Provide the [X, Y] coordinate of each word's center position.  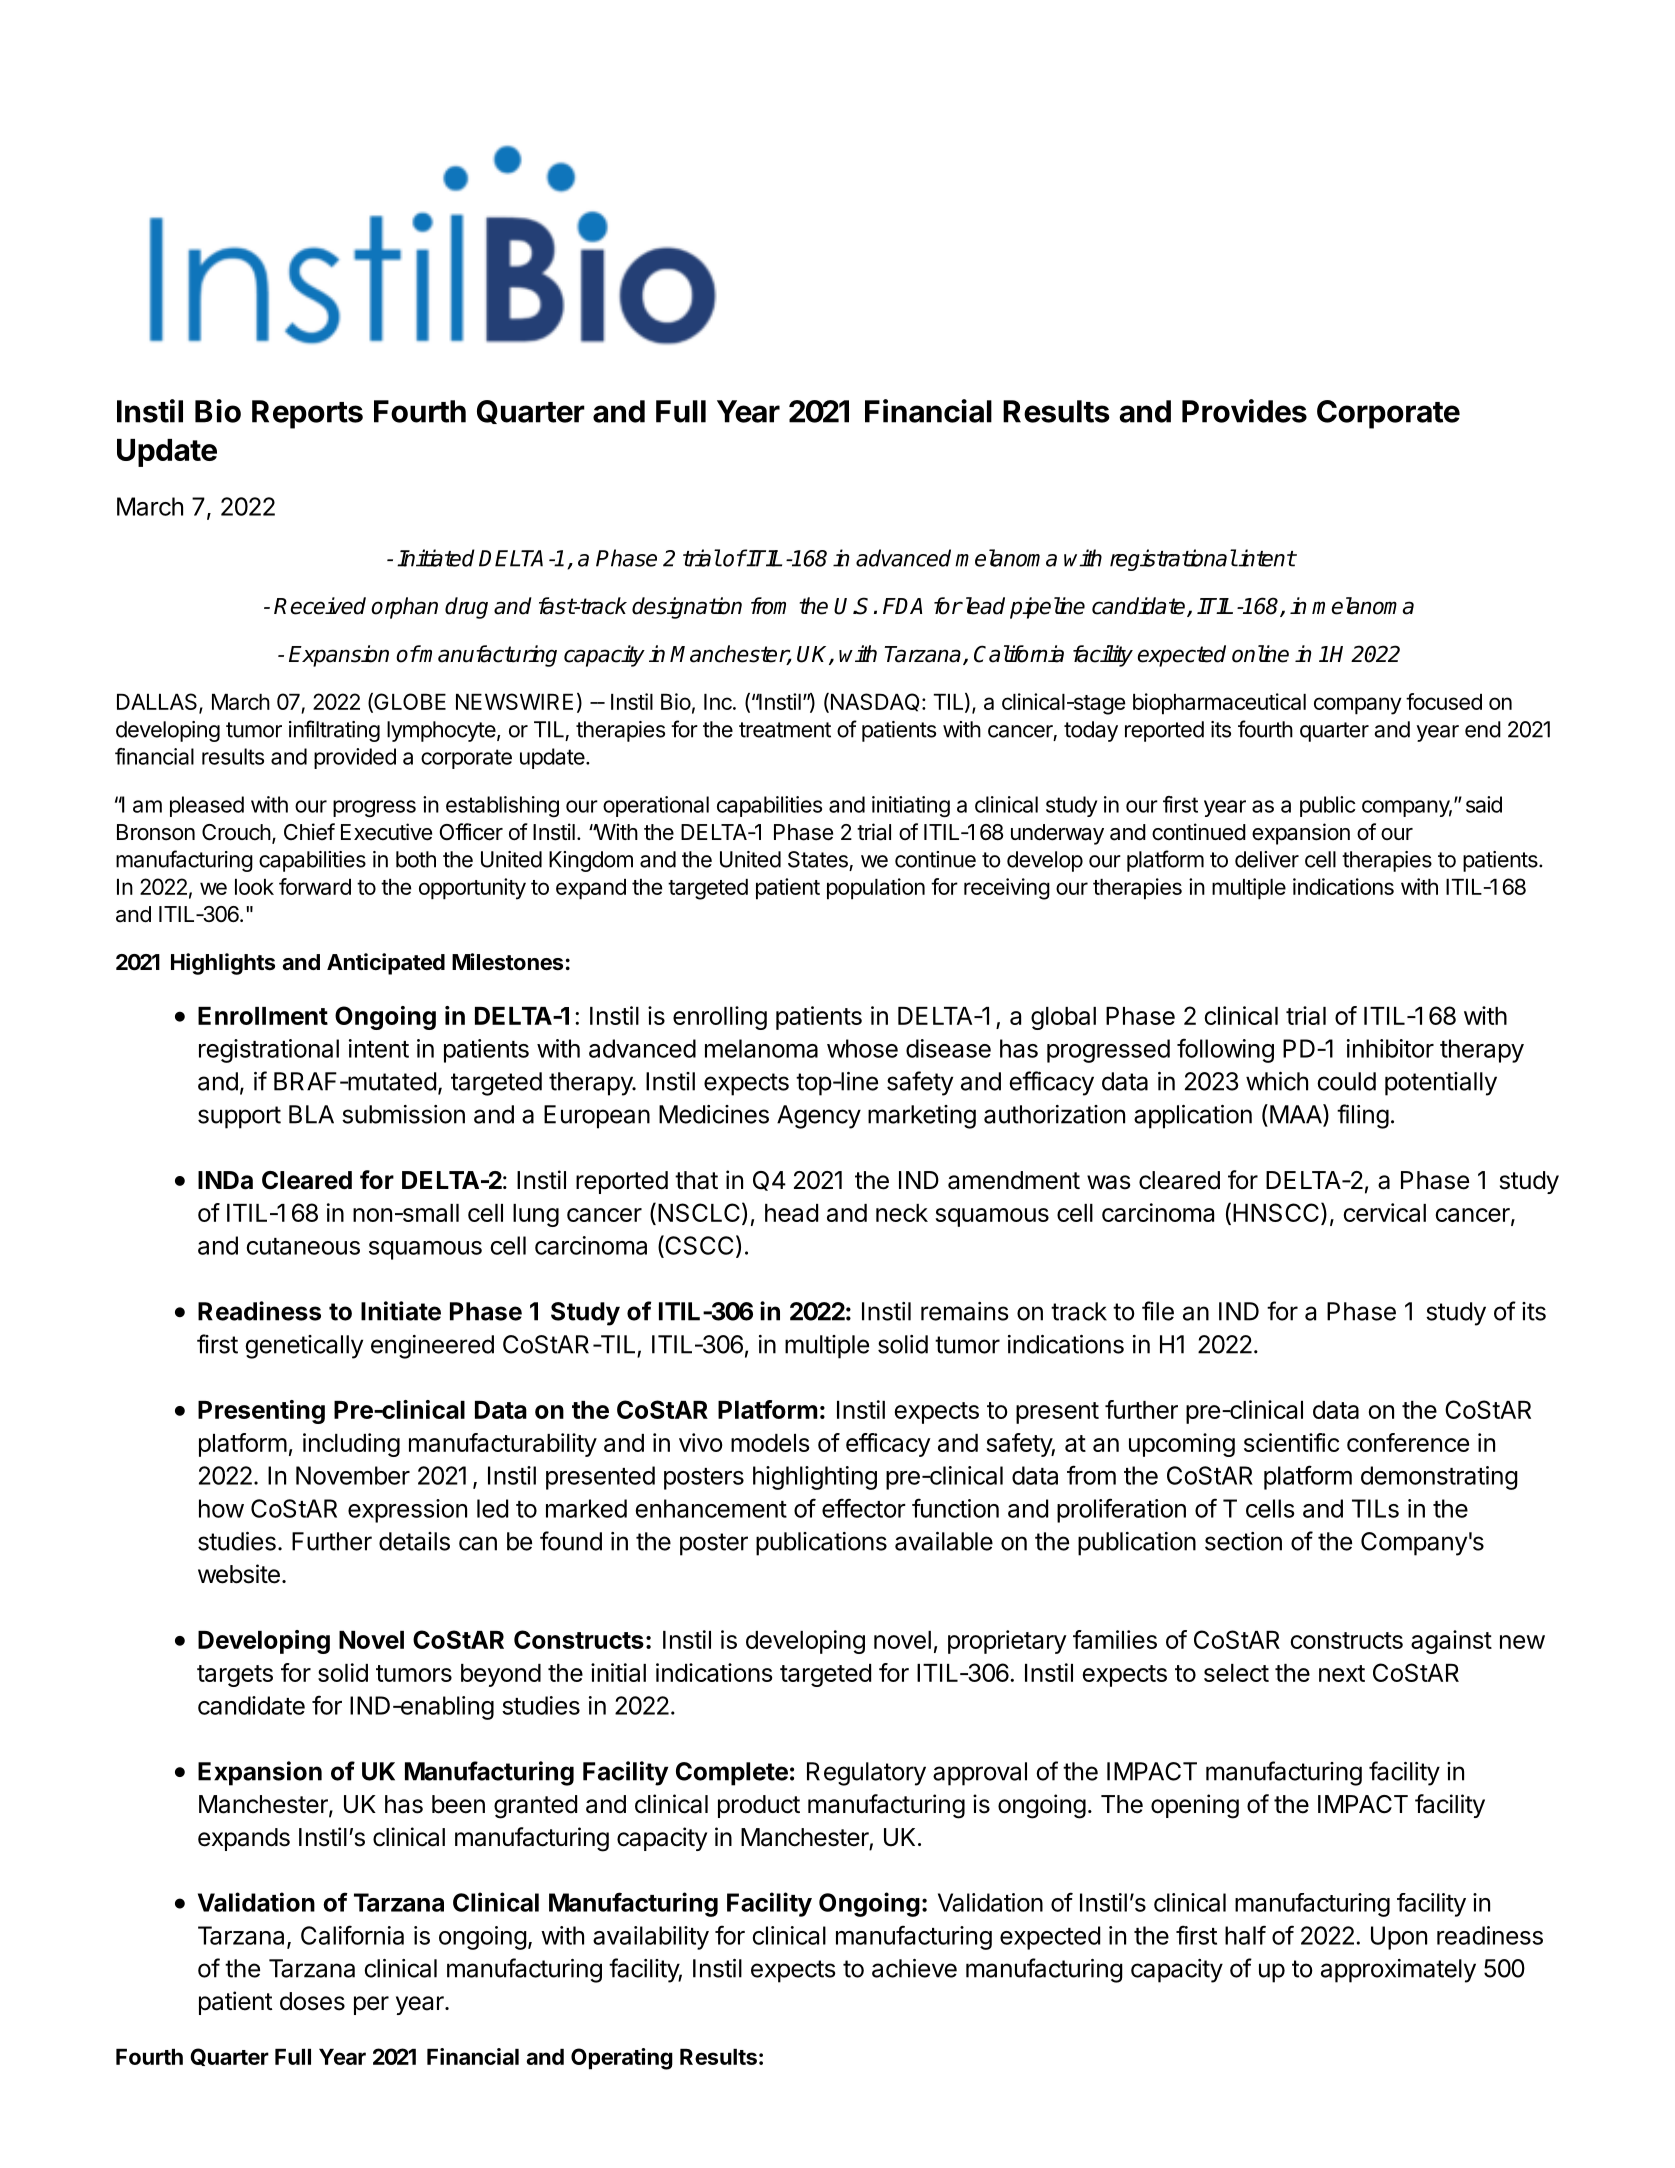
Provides [1244, 411]
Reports [307, 414]
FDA [902, 606]
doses [312, 2001]
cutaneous [303, 1246]
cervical [1385, 1212]
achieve [914, 1968]
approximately [1398, 1971]
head [791, 1213]
